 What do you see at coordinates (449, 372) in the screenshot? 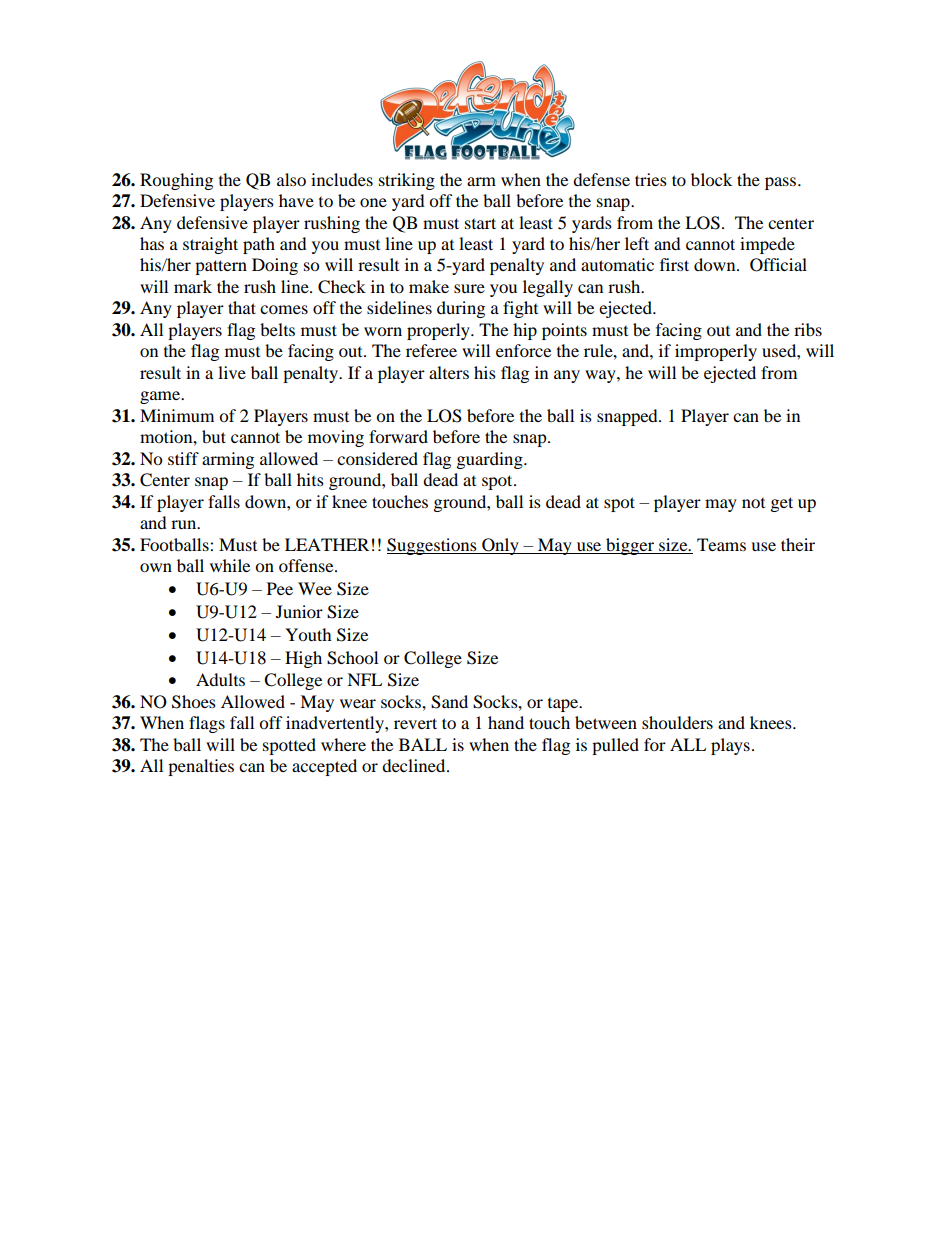
I see `alters` at bounding box center [449, 372].
